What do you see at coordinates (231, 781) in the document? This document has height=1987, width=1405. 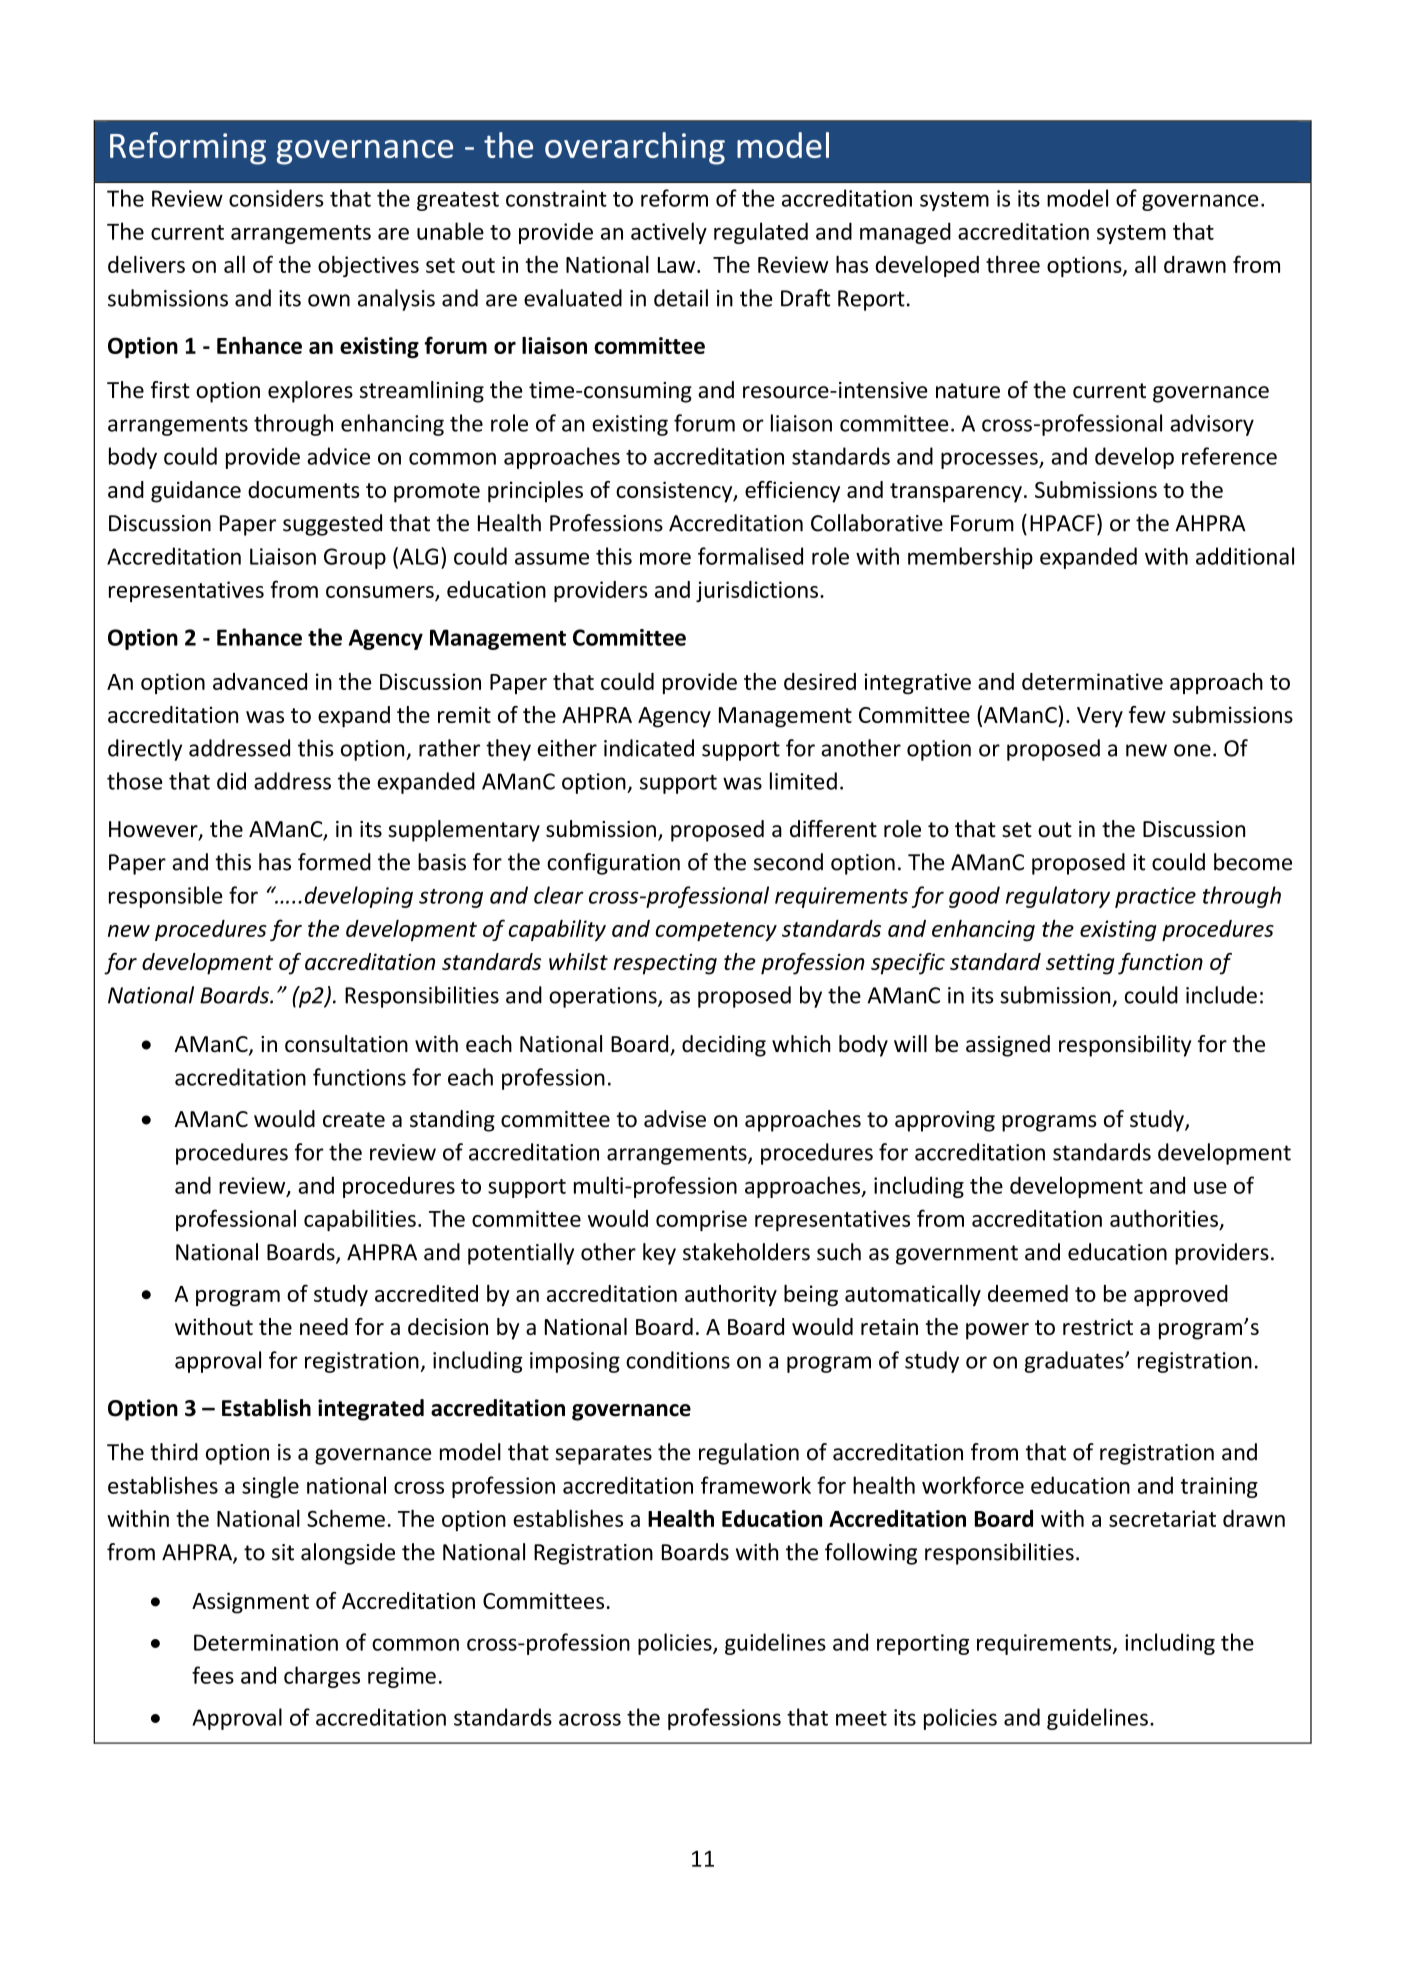 I see `did` at bounding box center [231, 781].
